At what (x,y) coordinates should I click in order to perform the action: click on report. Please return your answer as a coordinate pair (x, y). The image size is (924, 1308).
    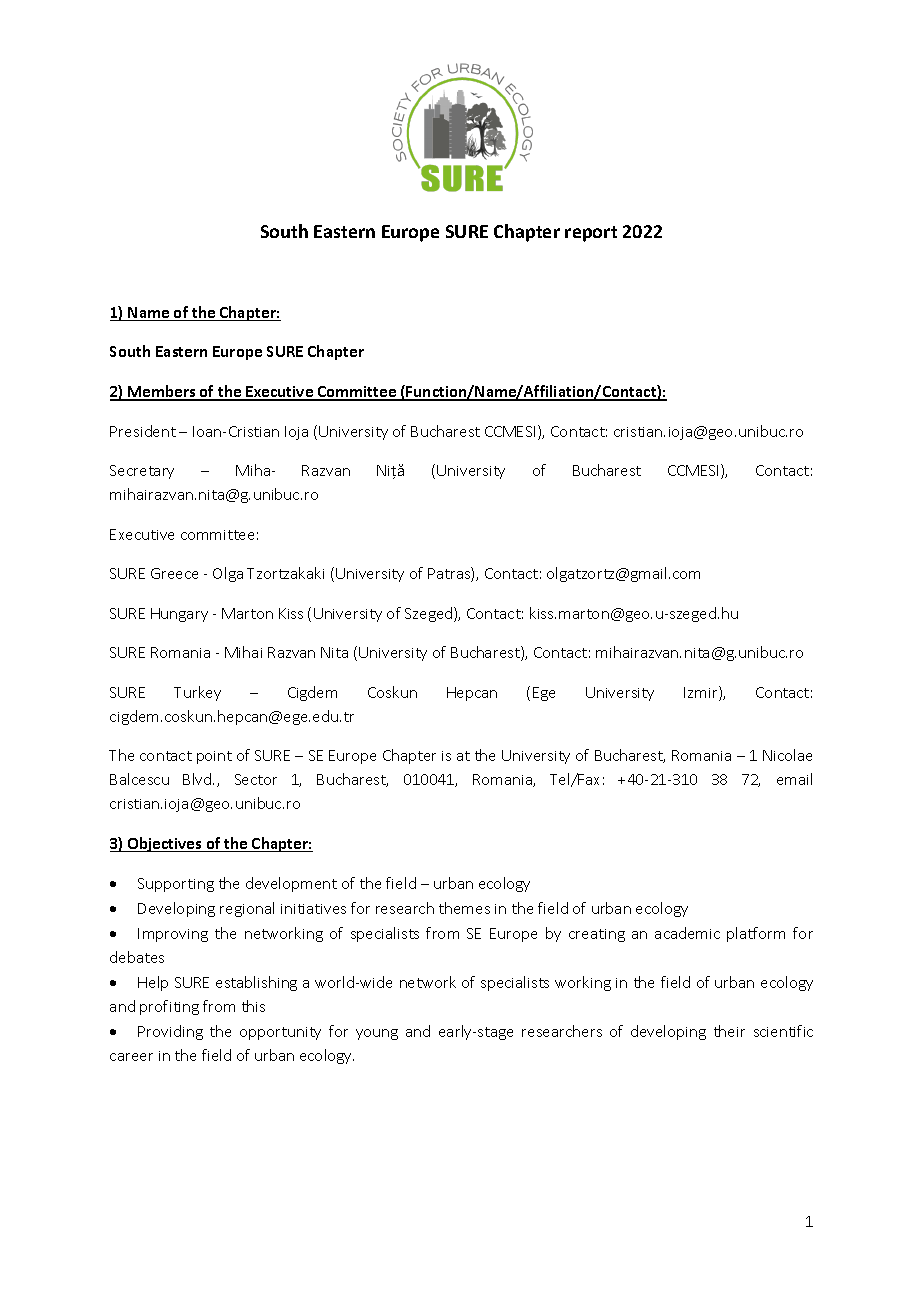
    Looking at the image, I should click on (591, 234).
